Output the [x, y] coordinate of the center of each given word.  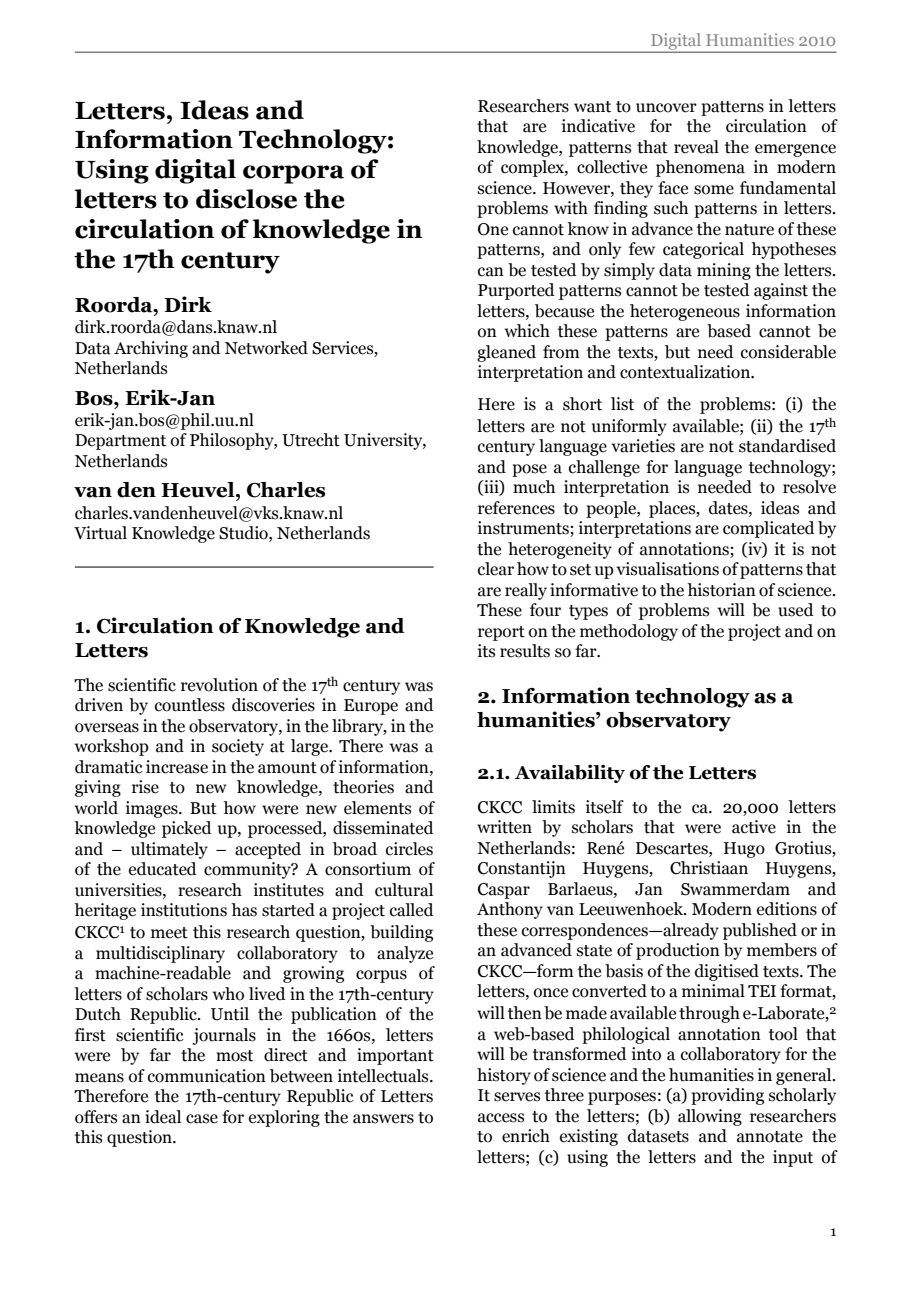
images [153, 809]
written [504, 827]
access [501, 1118]
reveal [696, 147]
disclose [246, 199]
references [516, 508]
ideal [163, 1117]
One [493, 229]
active [754, 827]
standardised [787, 446]
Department [120, 442]
